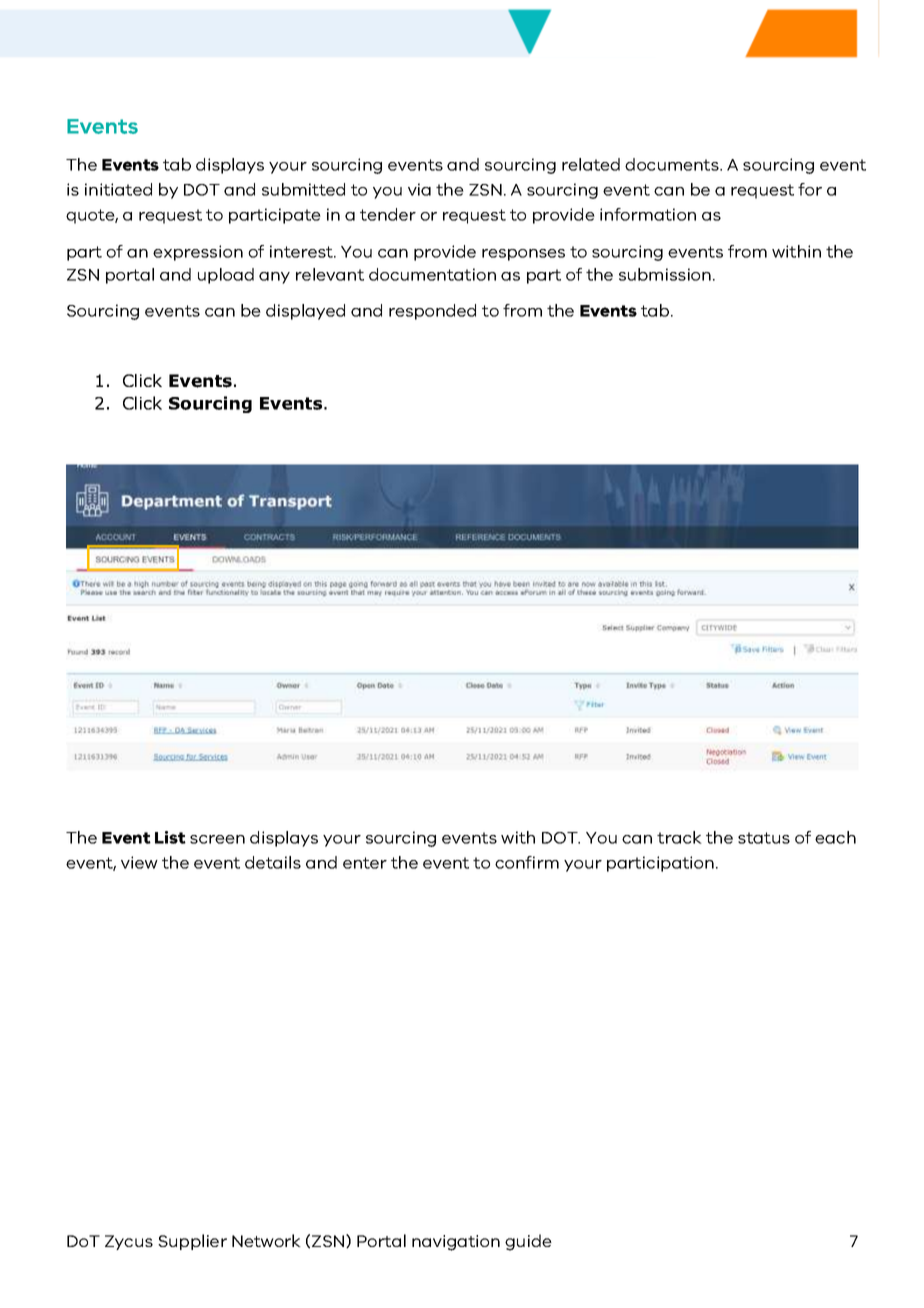 Image resolution: width=924 pixels, height=1308 pixels. Describe the element at coordinates (198, 253) in the document. I see `expression` at that location.
